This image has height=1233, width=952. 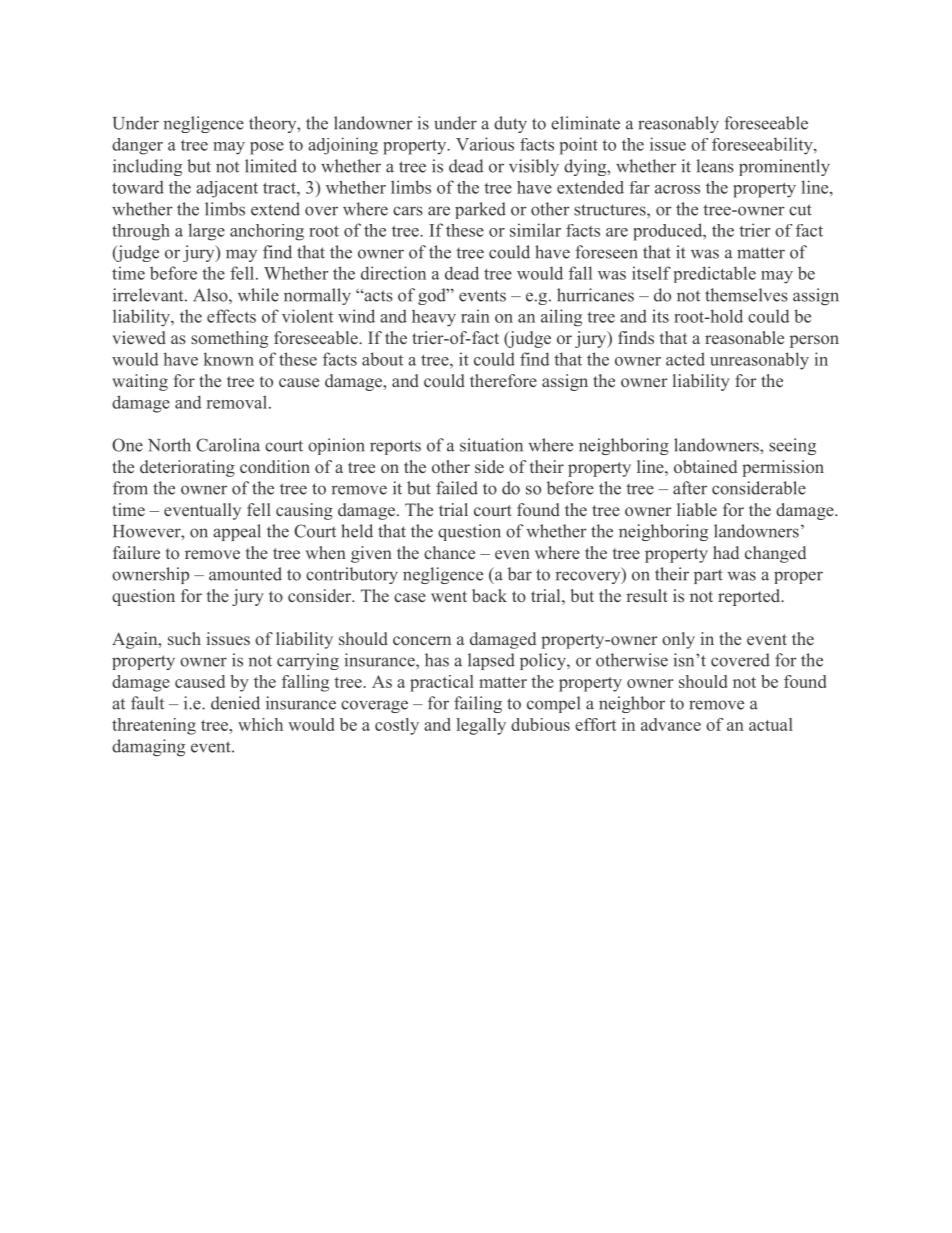 I want to click on Carolina, so click(x=228, y=445).
